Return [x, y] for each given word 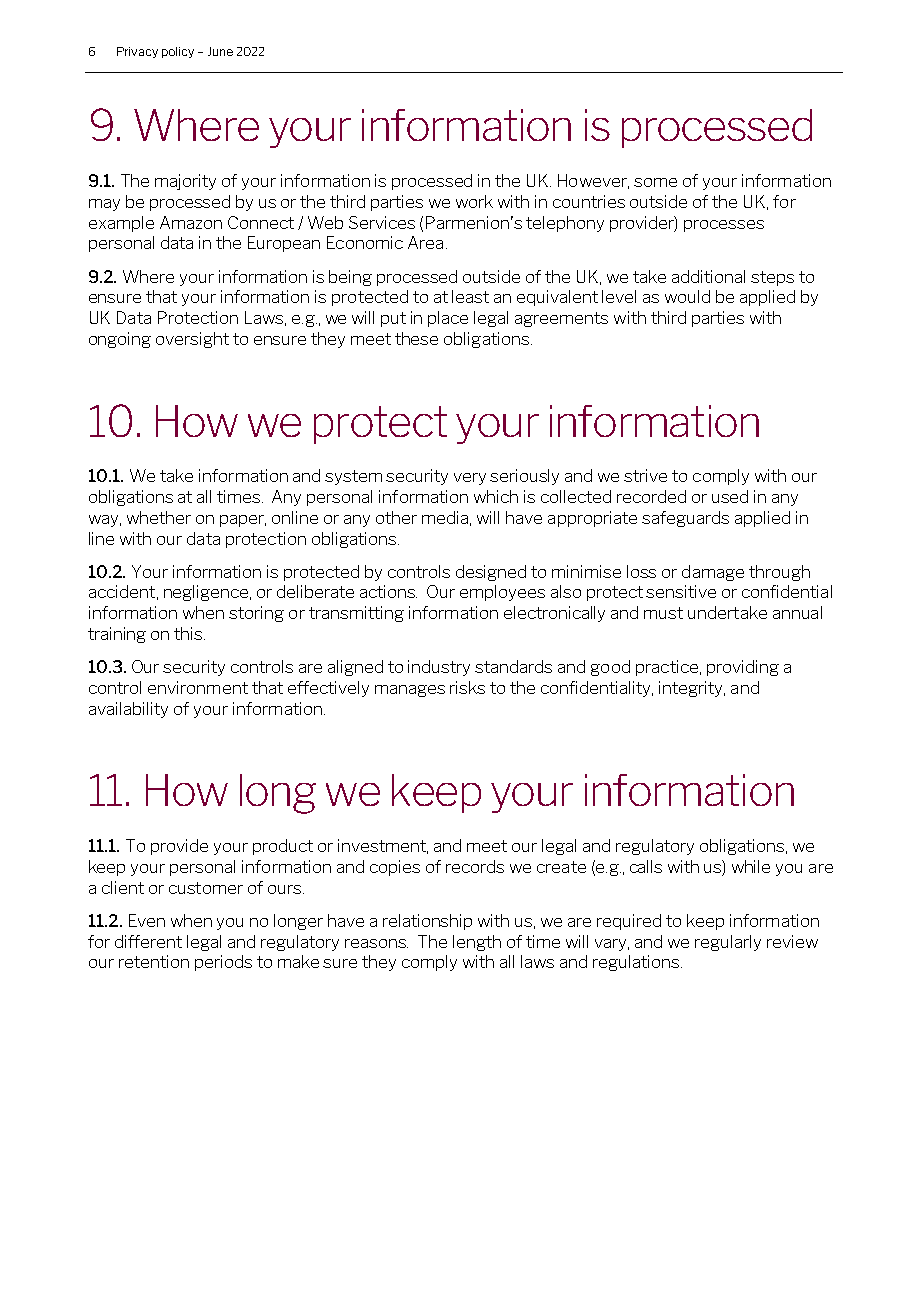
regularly [728, 943]
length [477, 943]
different [148, 941]
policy [178, 52]
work [474, 201]
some [655, 182]
